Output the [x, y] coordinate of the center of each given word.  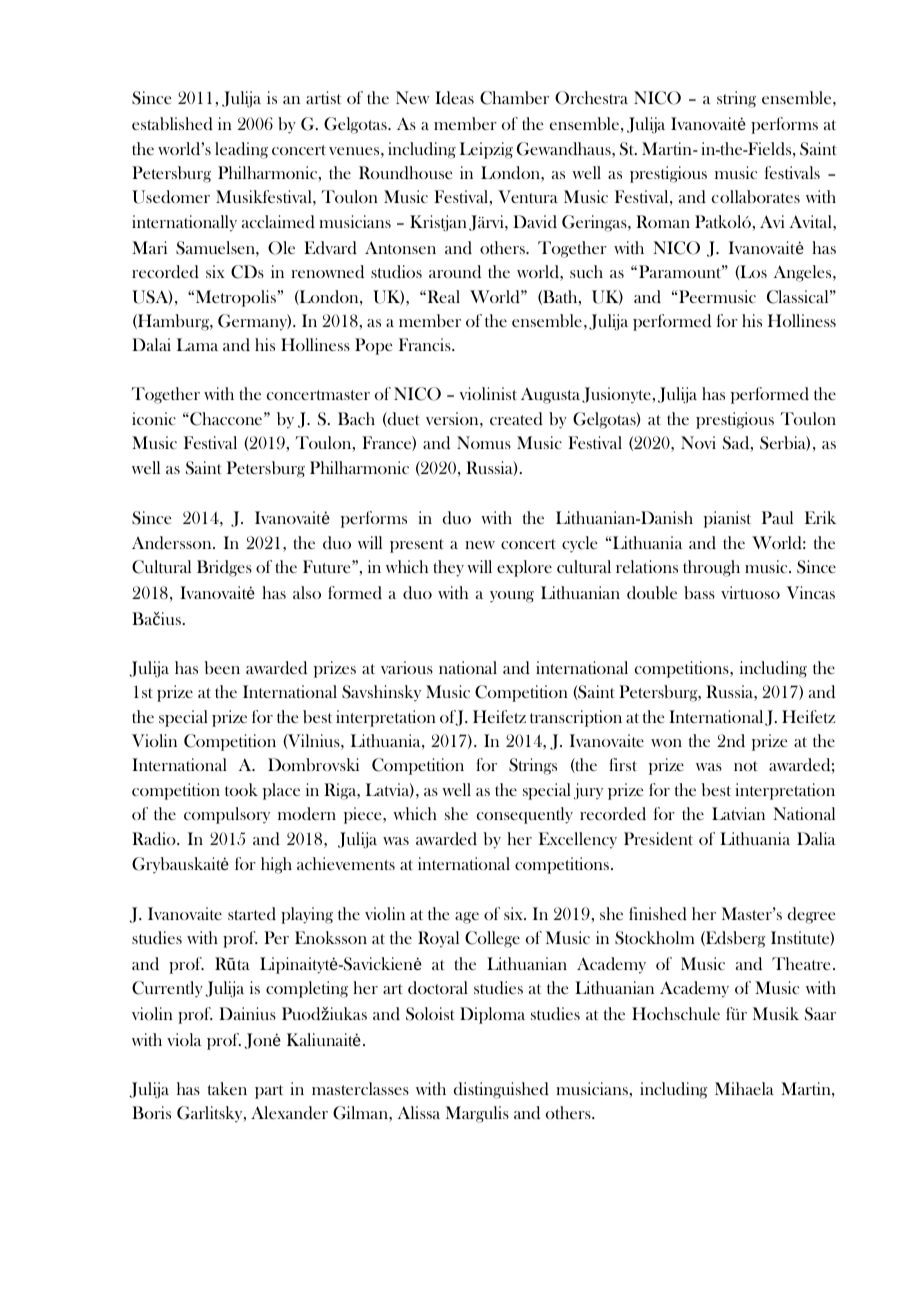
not [746, 766]
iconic [154, 418]
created [516, 419]
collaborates [756, 197]
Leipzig [486, 150]
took [241, 789]
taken [227, 1088]
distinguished [501, 1090]
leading [241, 150]
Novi [698, 442]
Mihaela [744, 1088]
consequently [525, 815]
